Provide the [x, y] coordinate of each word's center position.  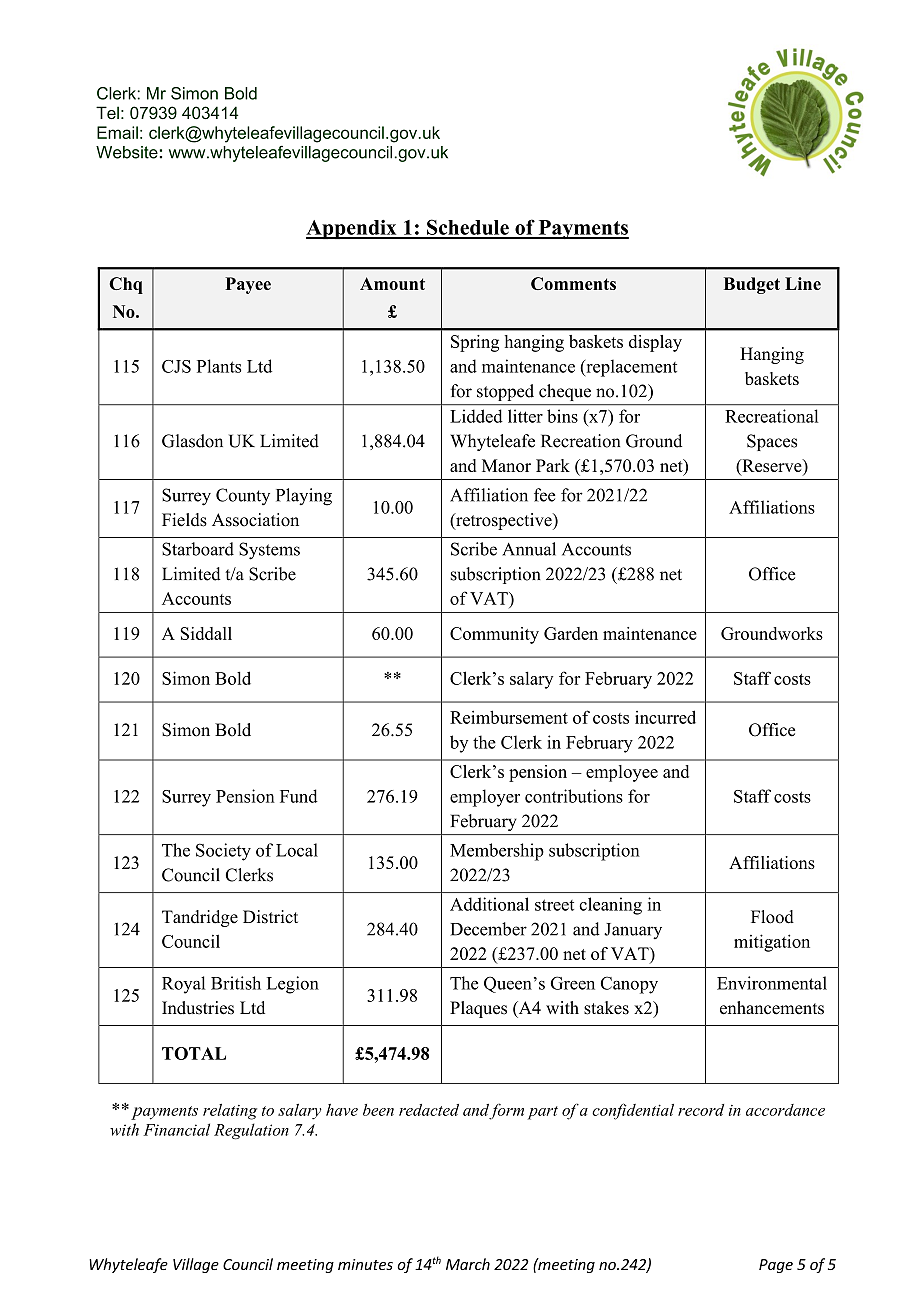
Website [127, 152]
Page [776, 1266]
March [468, 1264]
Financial [176, 1129]
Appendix [352, 229]
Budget [752, 285]
